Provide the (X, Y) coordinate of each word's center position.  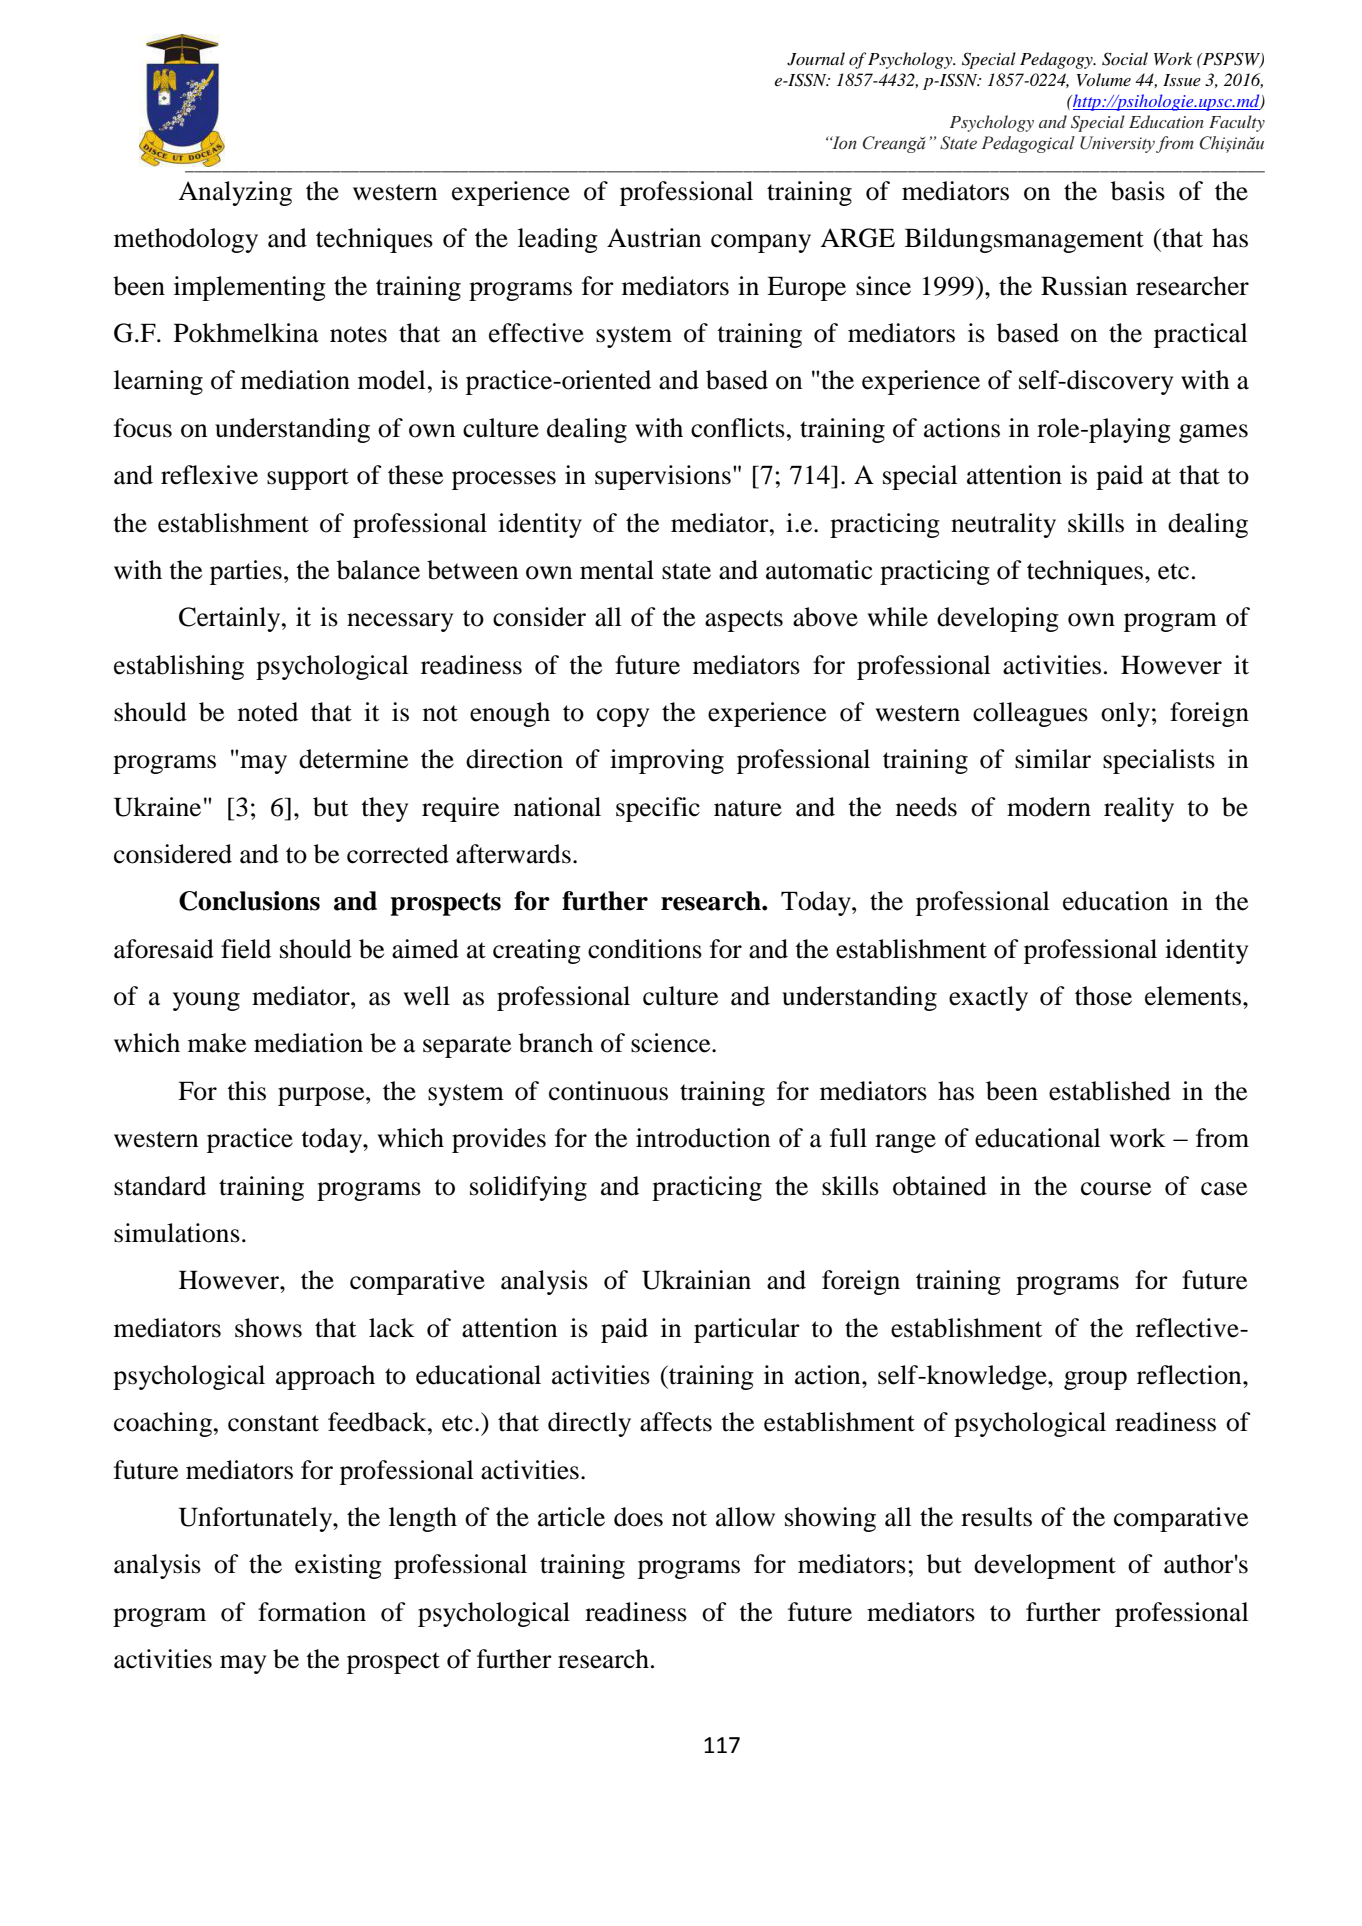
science (672, 1043)
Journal (816, 59)
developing (998, 619)
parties (246, 572)
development (1045, 1566)
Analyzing (235, 193)
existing (338, 1566)
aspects (744, 621)
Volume (1104, 79)
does (638, 1517)
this (246, 1091)
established (1110, 1091)
